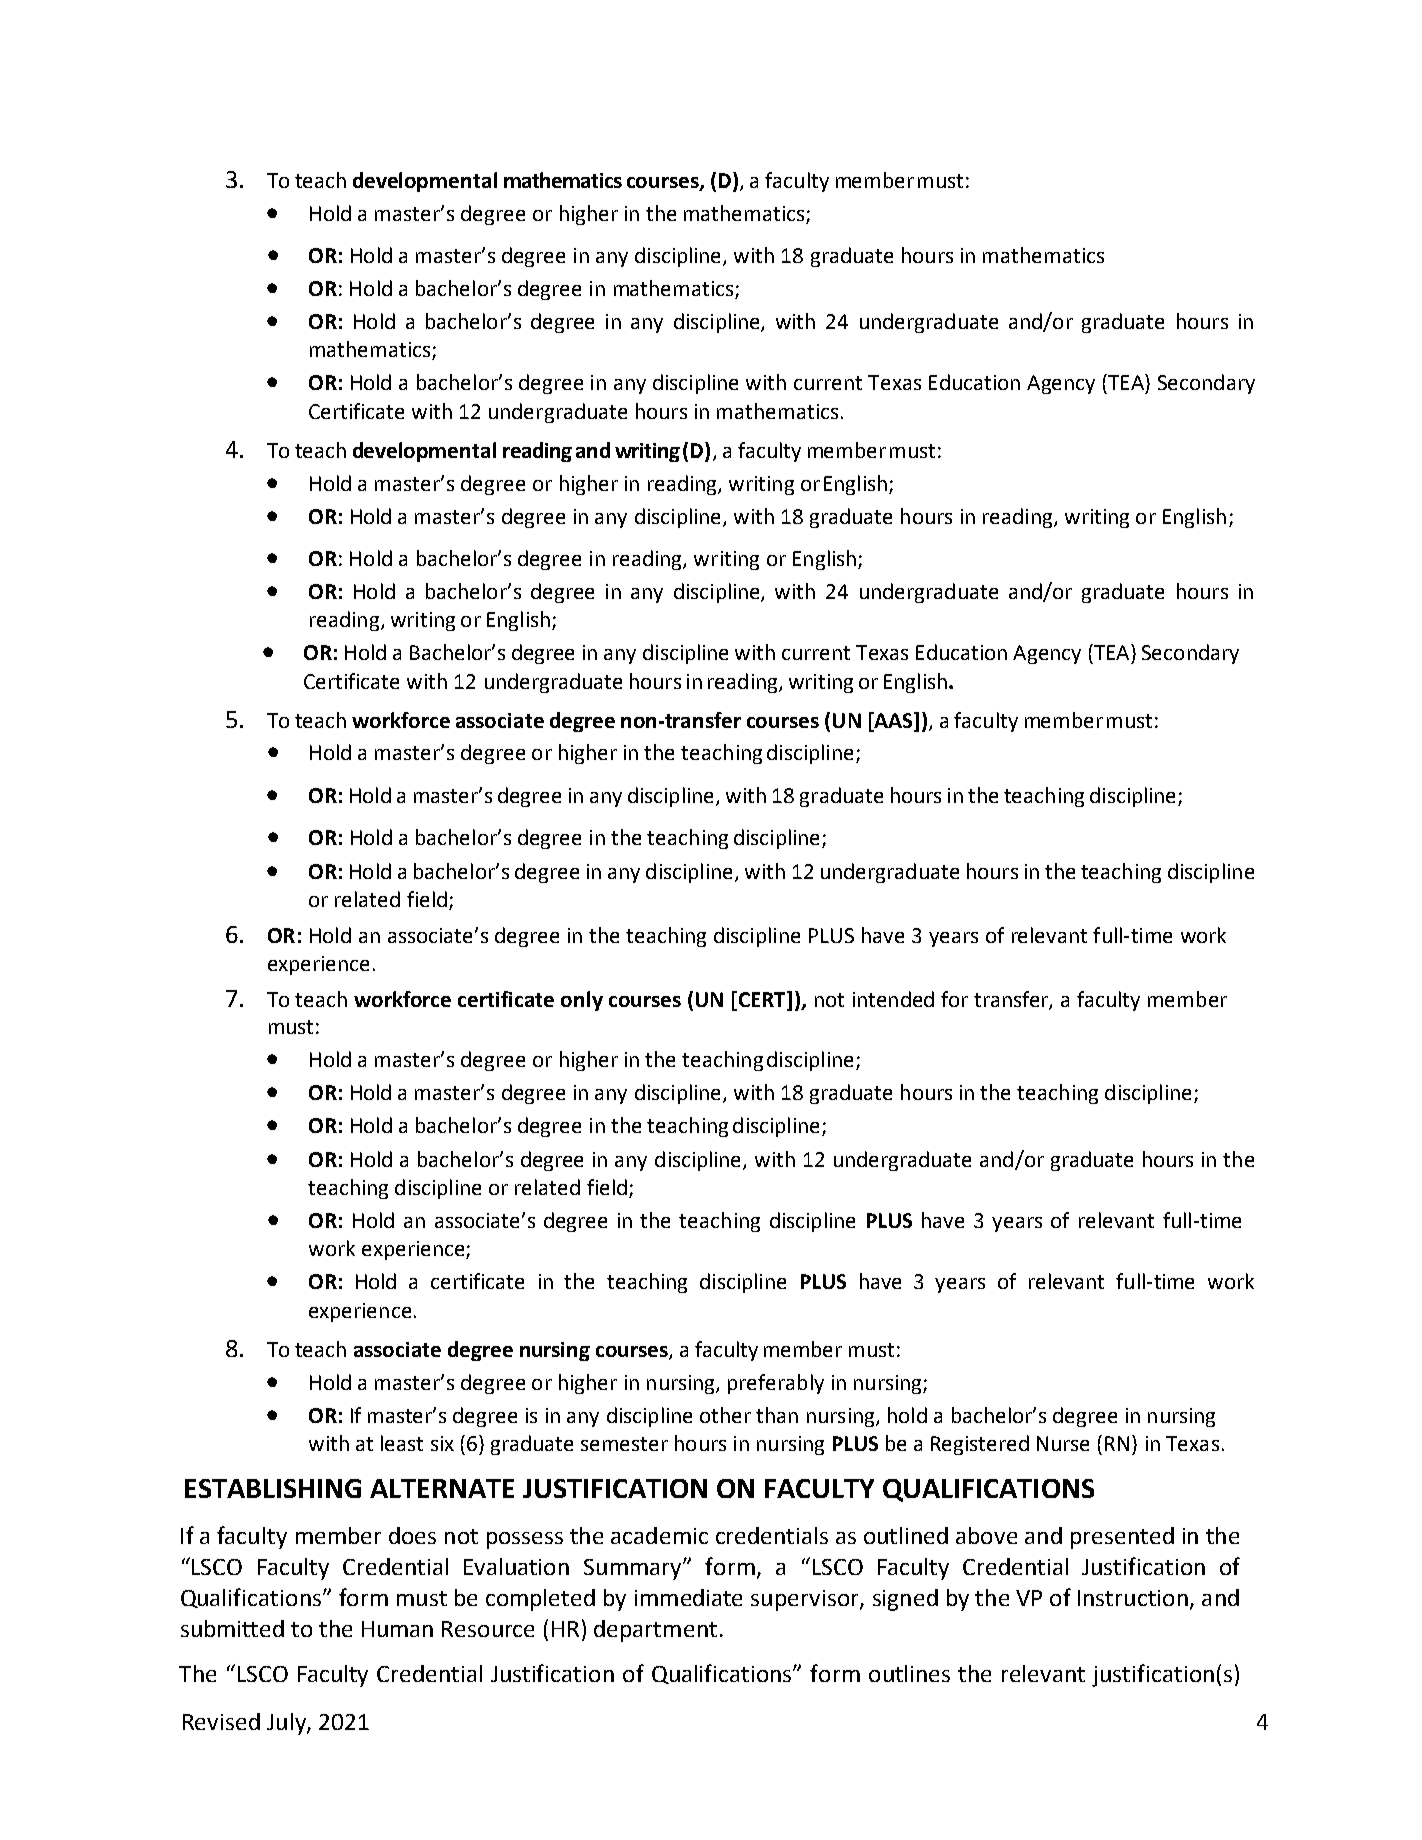  What do you see at coordinates (287, 1724) in the document?
I see `July` at bounding box center [287, 1724].
